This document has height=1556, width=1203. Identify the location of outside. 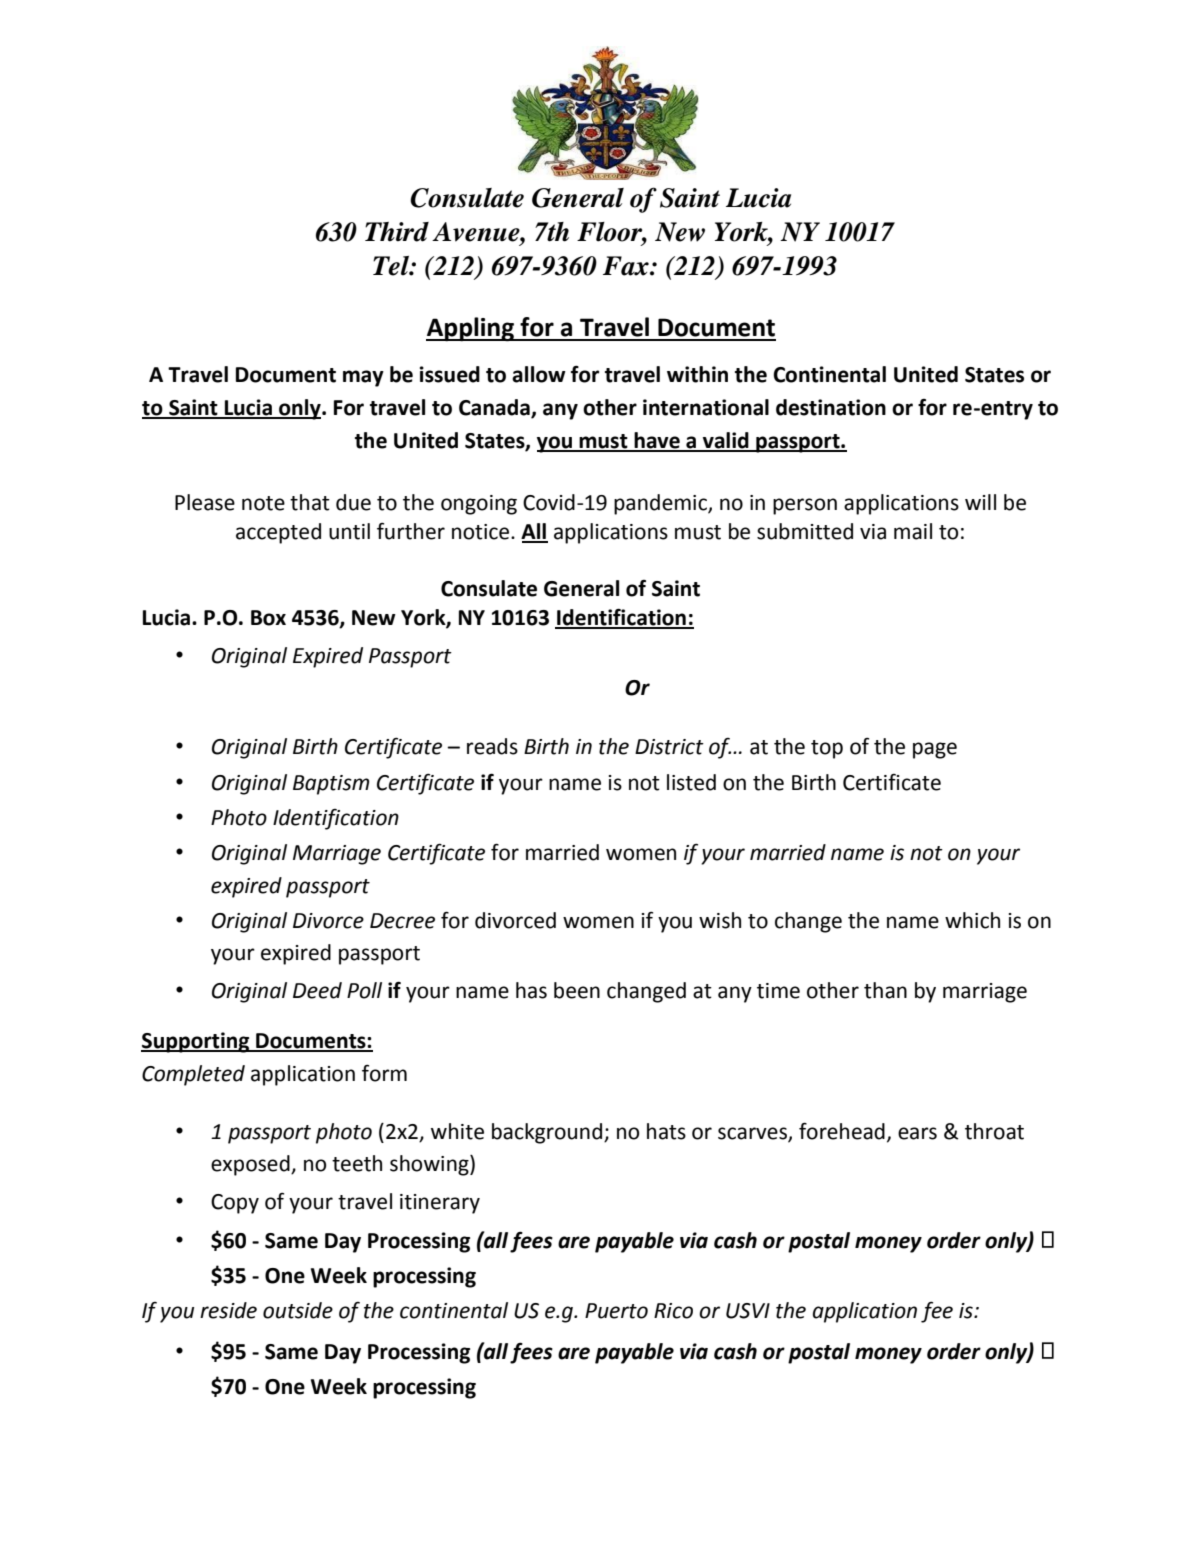
(298, 1310).
